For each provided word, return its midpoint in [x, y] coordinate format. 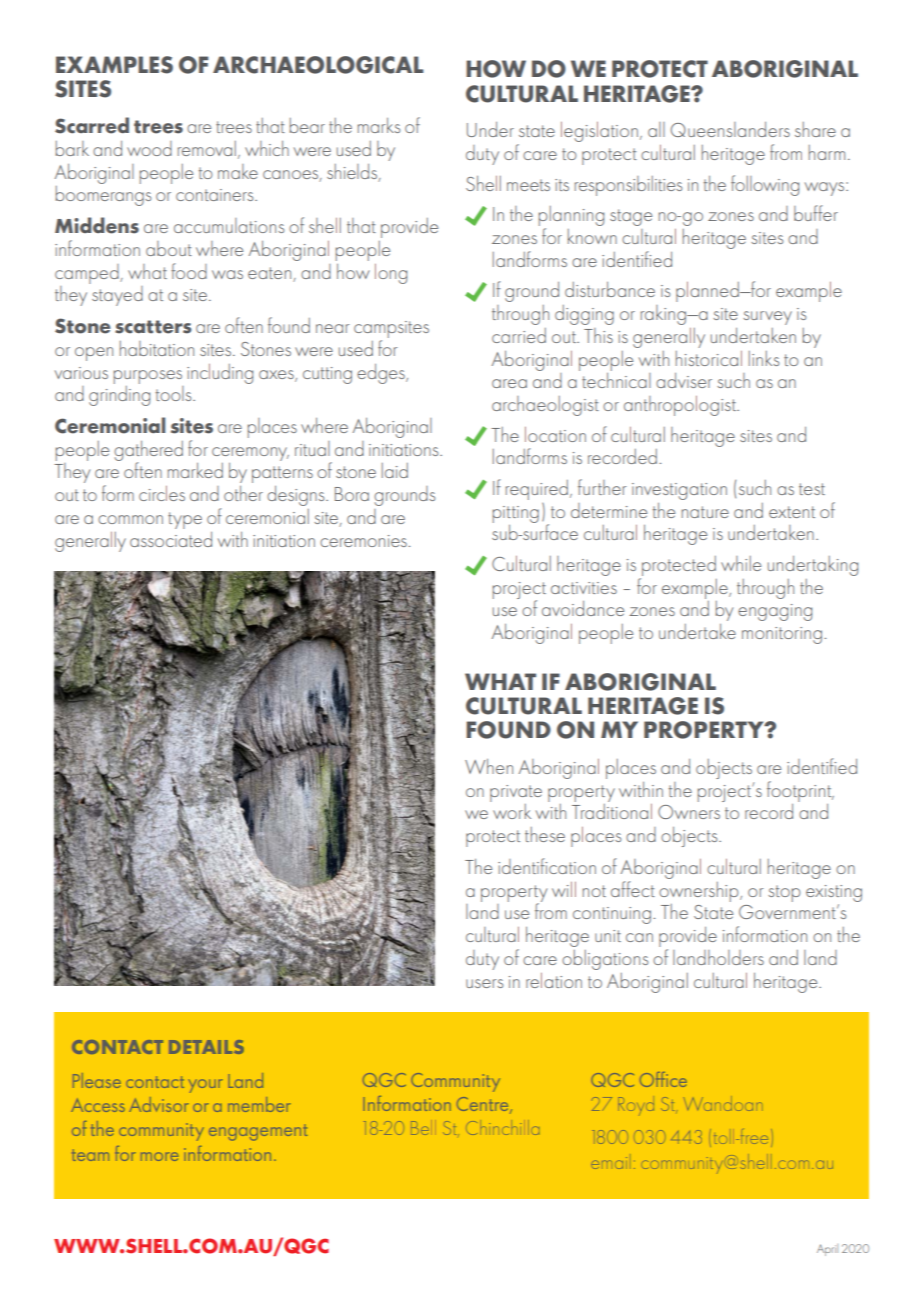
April [827, 1250]
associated [171, 539]
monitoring [782, 635]
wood [149, 148]
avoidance [583, 608]
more [160, 1156]
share [815, 129]
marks [379, 125]
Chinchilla [503, 1127]
